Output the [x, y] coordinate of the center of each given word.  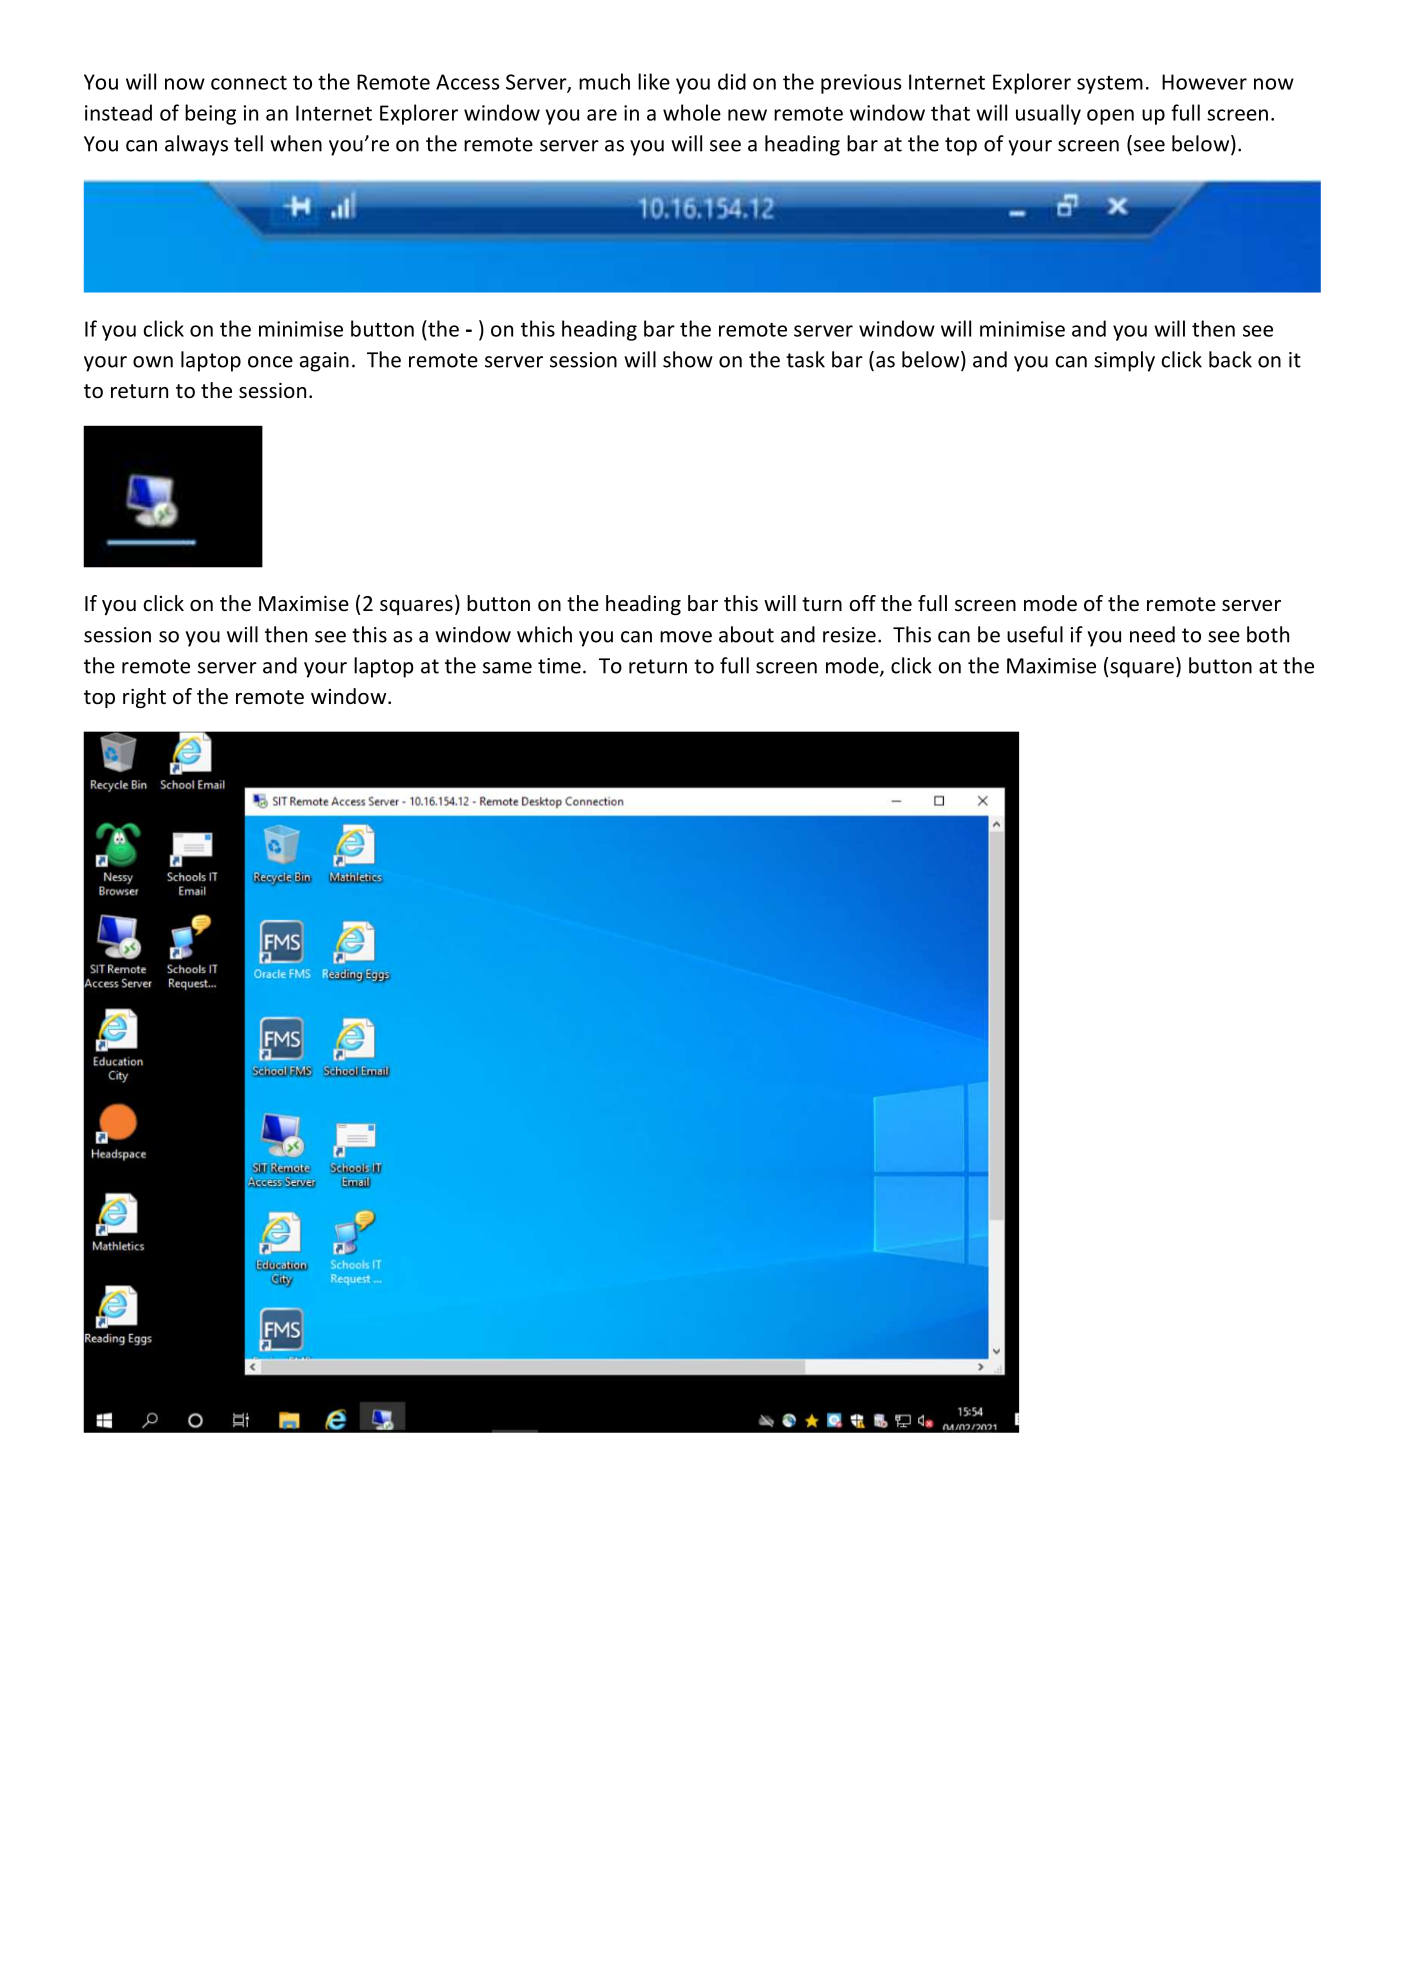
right [144, 698]
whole [692, 112]
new [747, 115]
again [324, 362]
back [1230, 359]
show [688, 359]
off [862, 603]
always [196, 145]
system [1110, 85]
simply [1124, 361]
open [1110, 117]
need [1152, 634]
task [805, 359]
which [544, 634]
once [270, 362]
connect [249, 82]
